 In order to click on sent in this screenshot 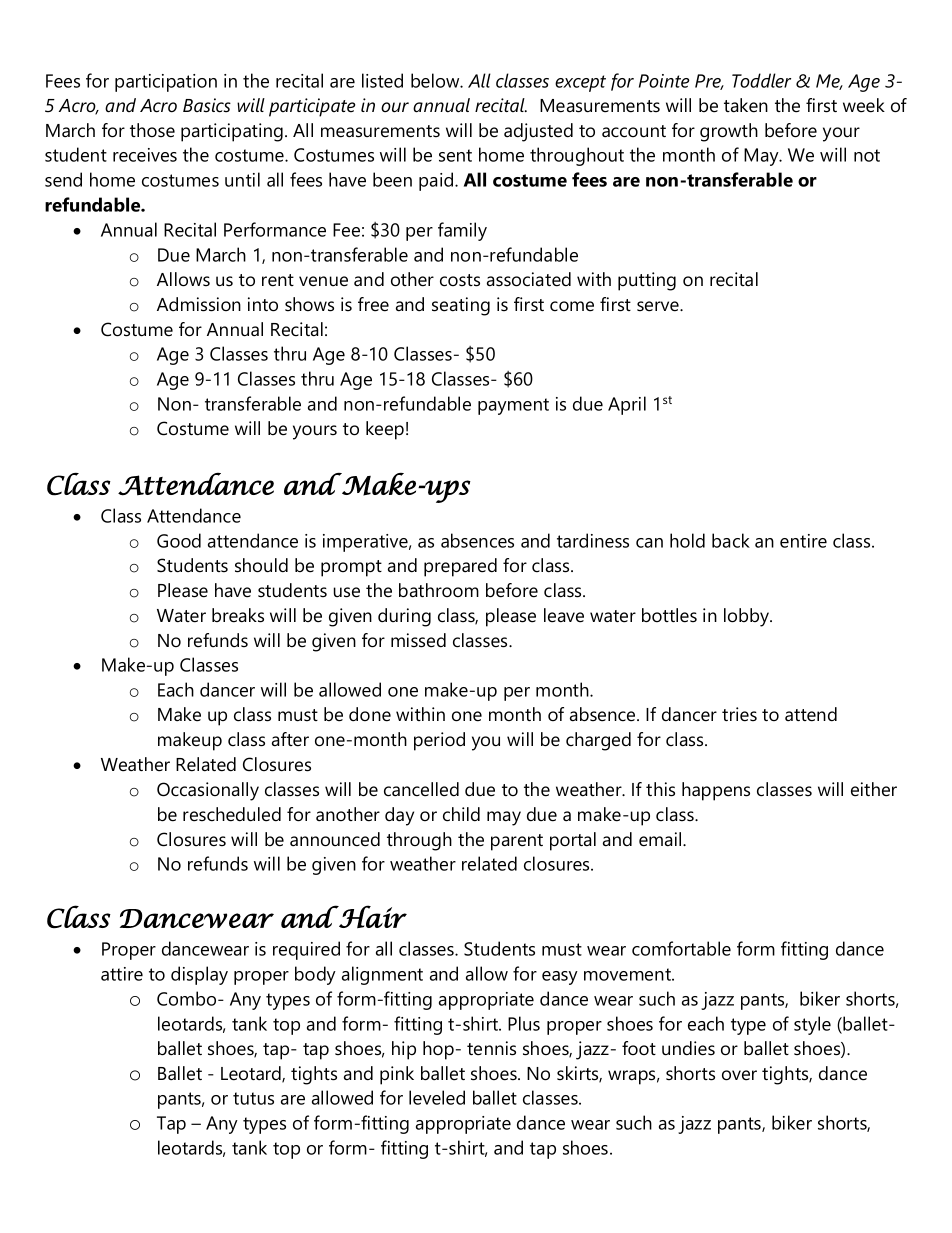, I will do `click(455, 155)`.
